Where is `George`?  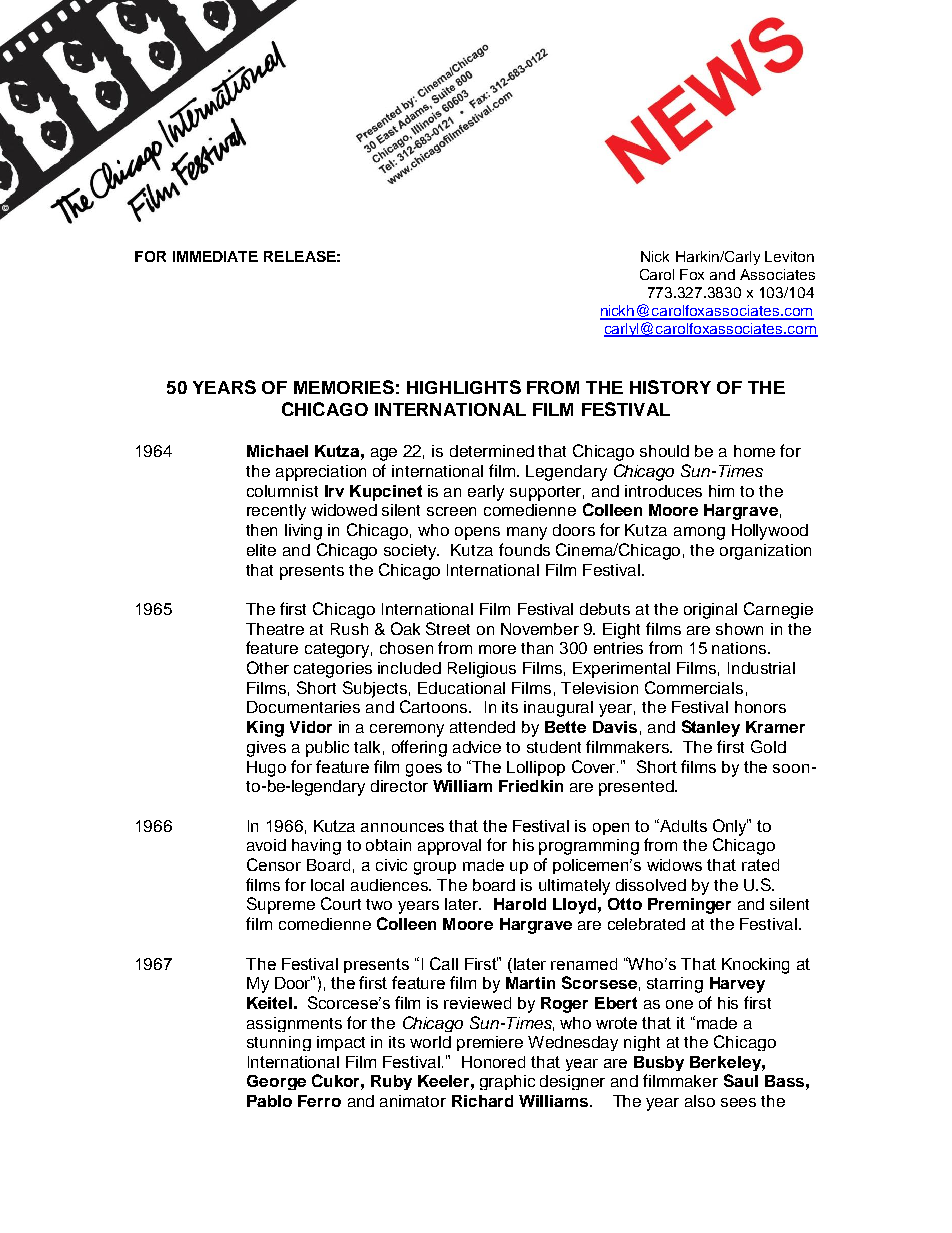
George is located at coordinates (276, 1082).
